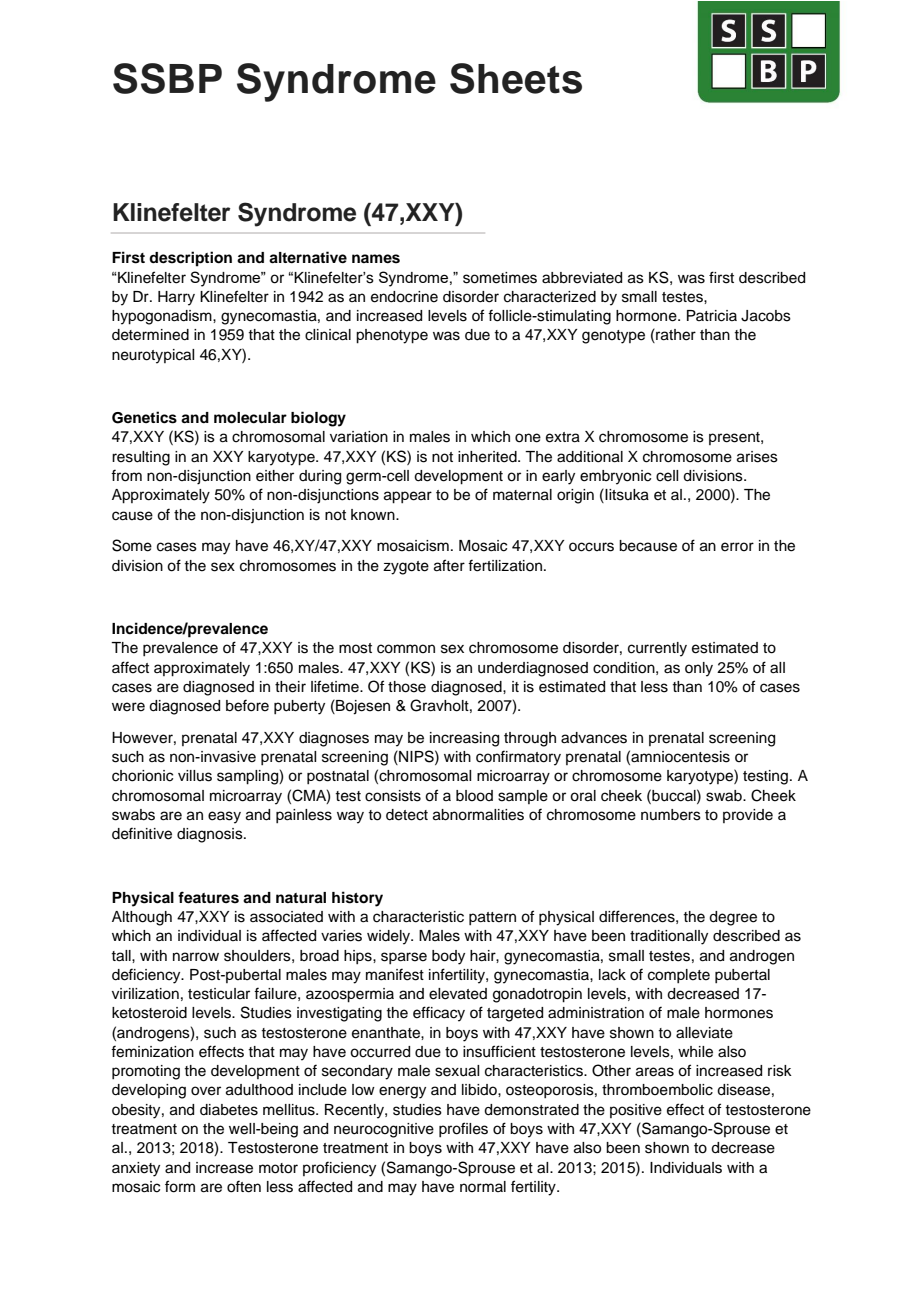 The width and height of the screenshot is (924, 1308). Describe the element at coordinates (712, 316) in the screenshot. I see `Patricia` at that location.
